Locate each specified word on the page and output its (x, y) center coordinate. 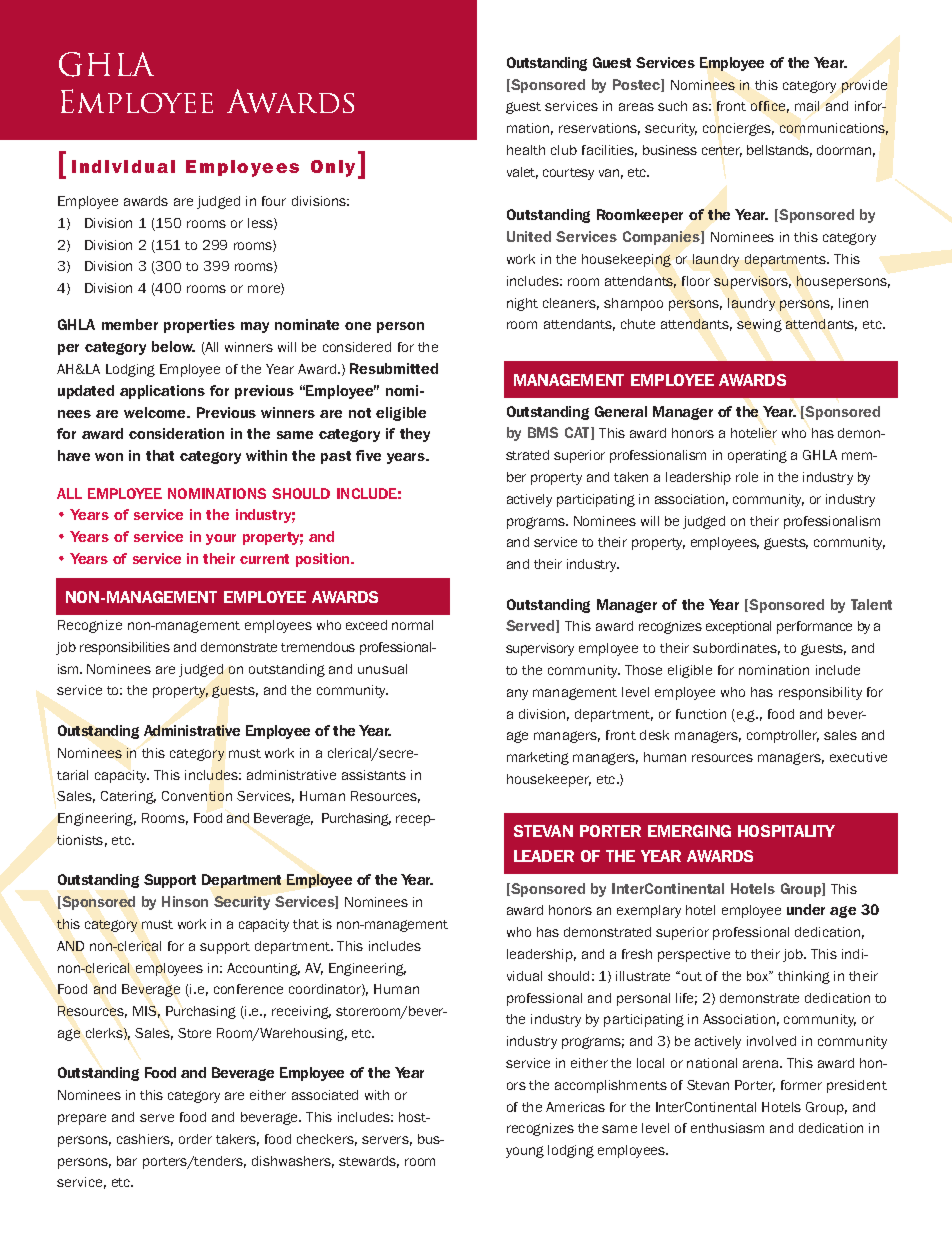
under (806, 909)
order (195, 1139)
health (526, 150)
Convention (197, 796)
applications (162, 392)
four (274, 201)
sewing (759, 325)
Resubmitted (394, 368)
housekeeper (549, 780)
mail (807, 106)
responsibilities (125, 648)
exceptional (738, 627)
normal (412, 625)
